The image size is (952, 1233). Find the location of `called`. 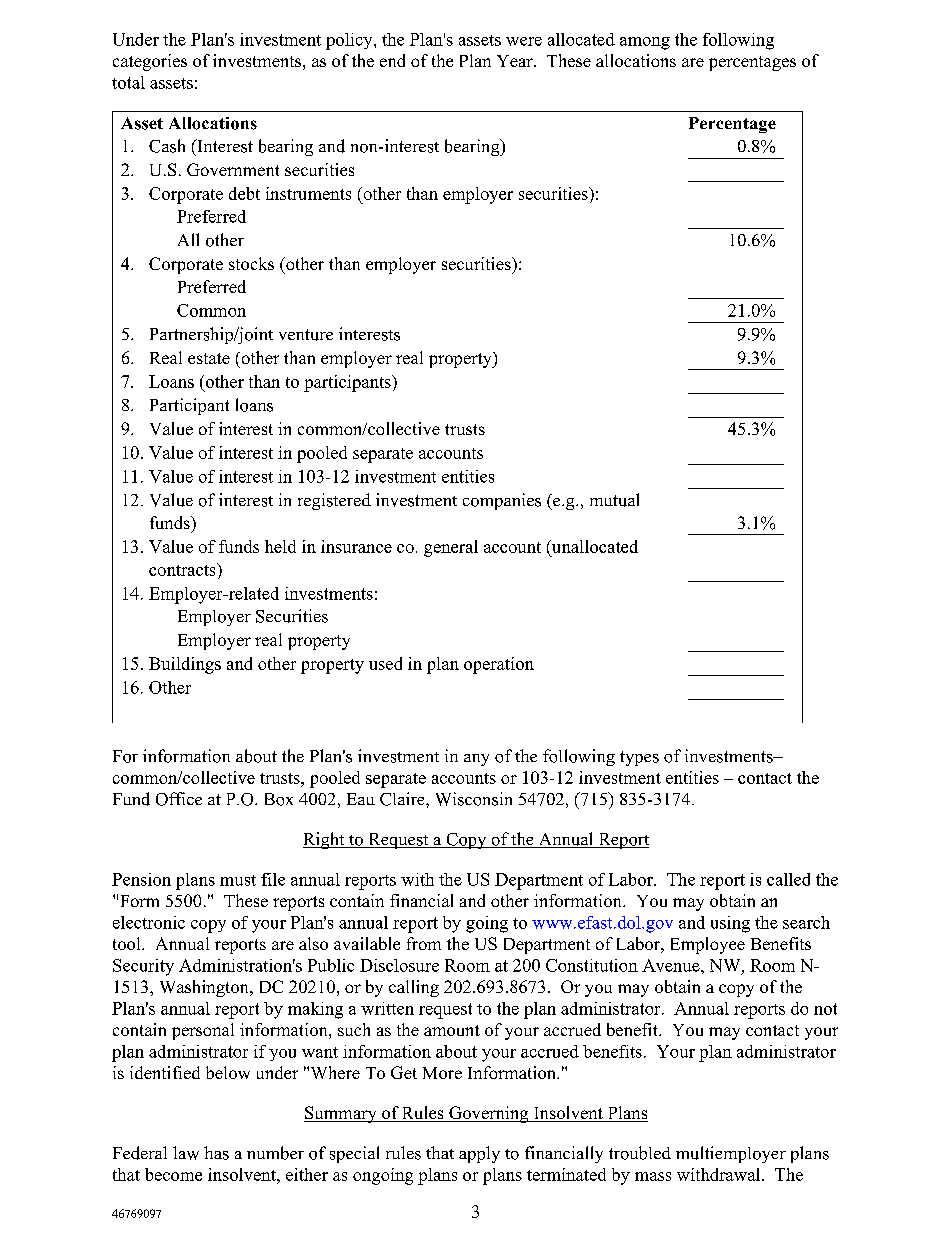

called is located at coordinates (788, 879).
